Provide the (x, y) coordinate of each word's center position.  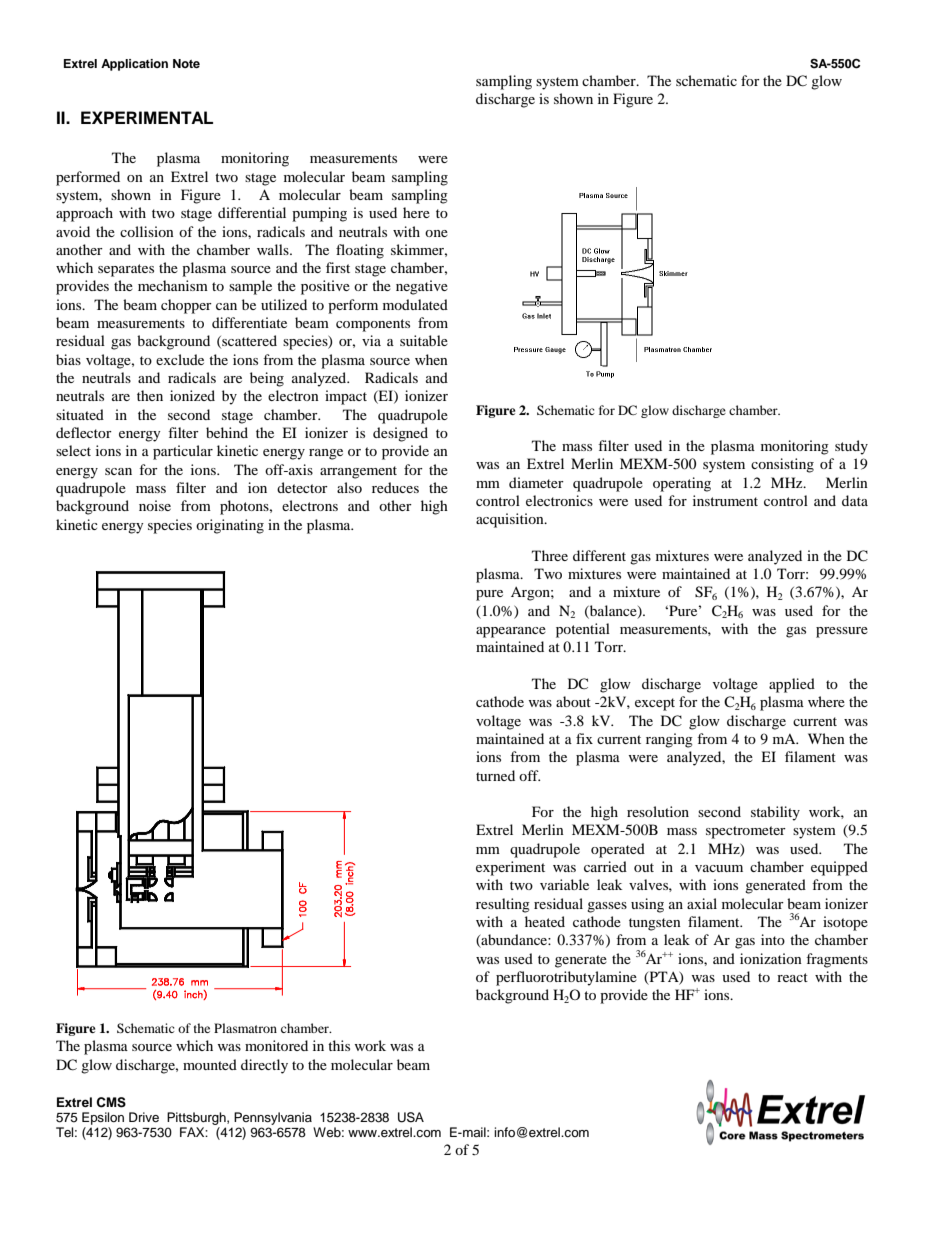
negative (422, 287)
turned (495, 775)
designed (400, 434)
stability (775, 813)
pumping (319, 214)
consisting (782, 465)
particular (183, 452)
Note (186, 63)
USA (411, 1117)
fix (584, 738)
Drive (144, 1117)
